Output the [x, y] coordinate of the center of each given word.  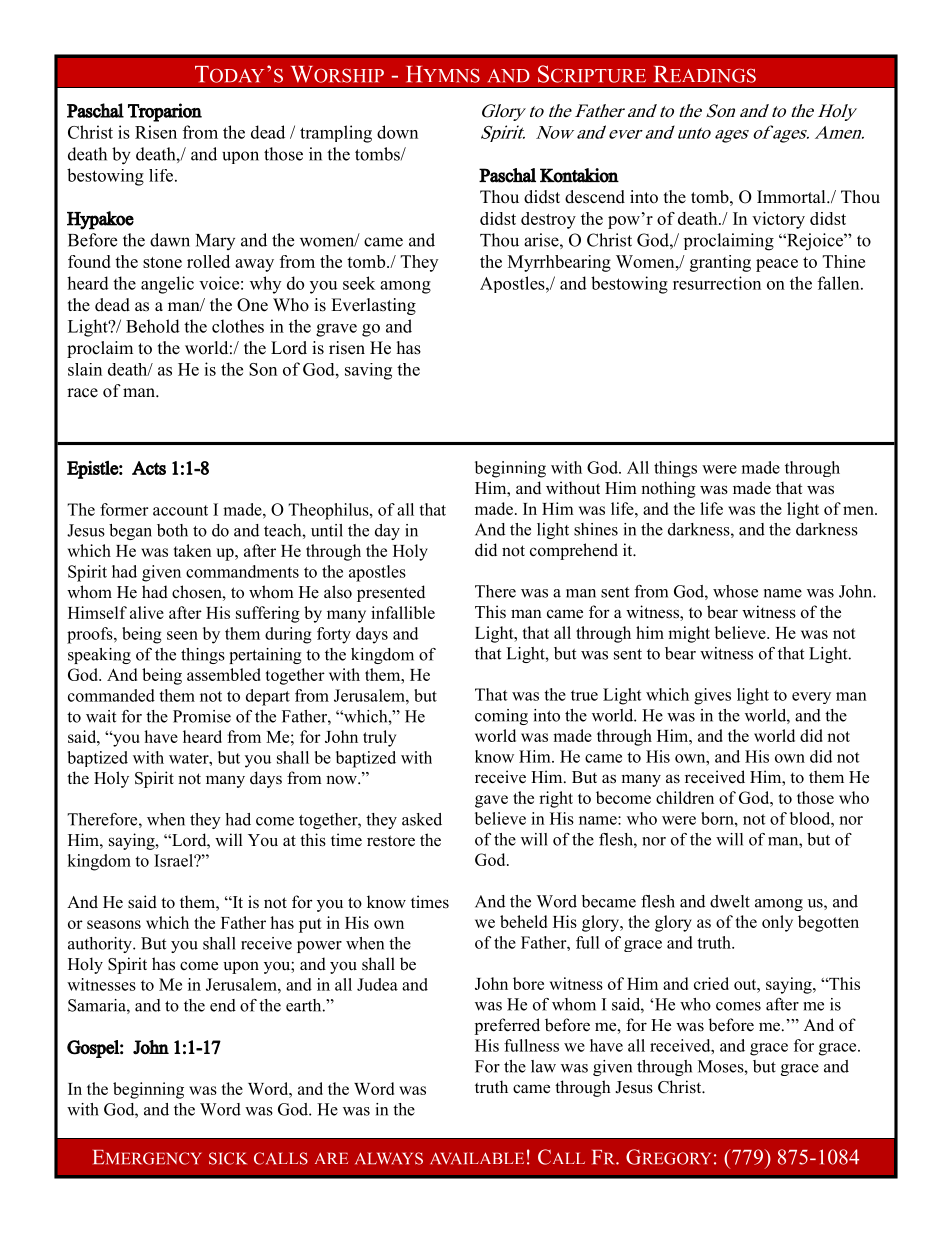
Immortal [792, 197]
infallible [403, 612]
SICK [228, 1158]
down [397, 132]
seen [182, 635]
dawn [170, 240]
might [689, 634]
